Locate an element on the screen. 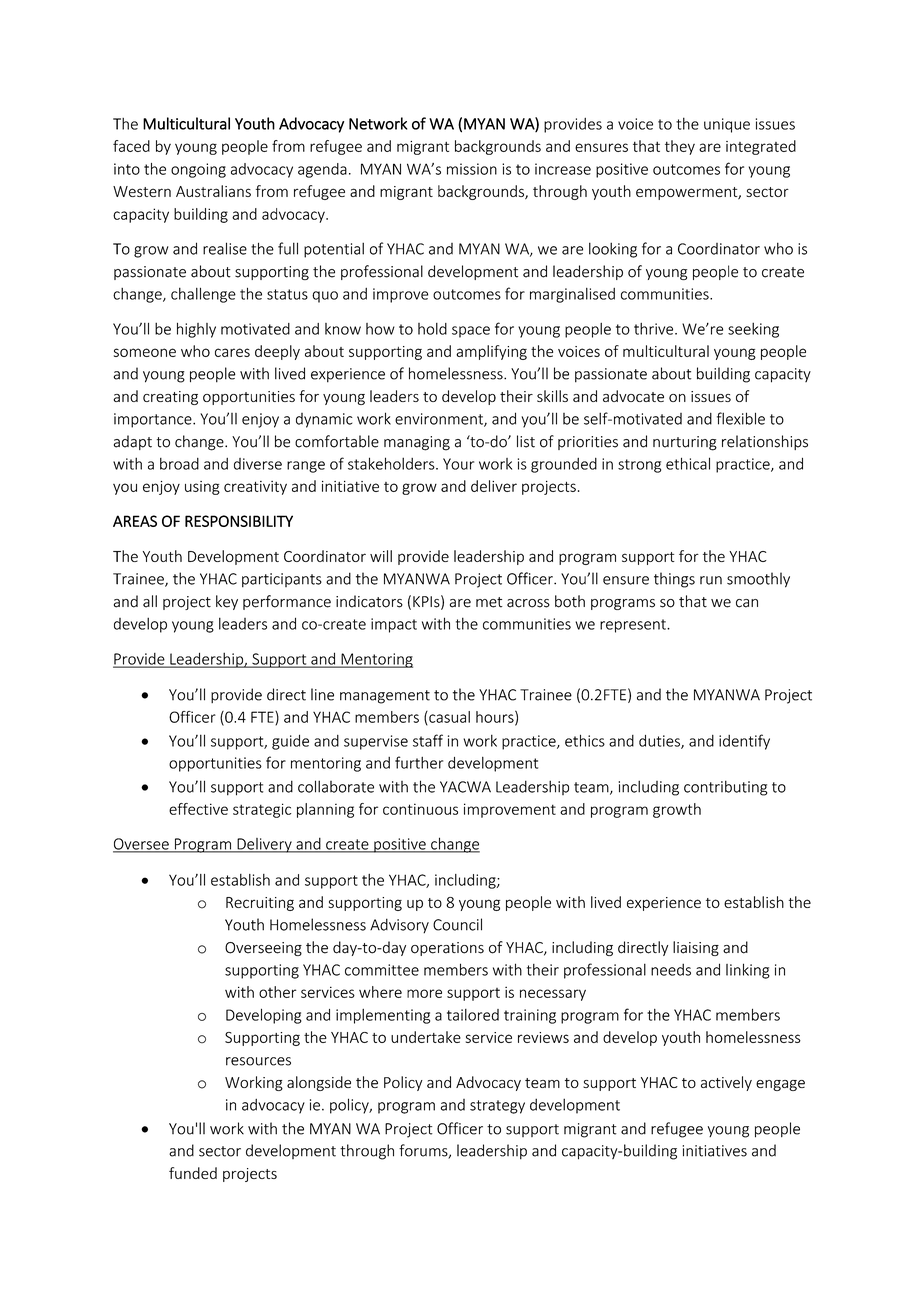  RESPONSIBILITY is located at coordinates (239, 521).
